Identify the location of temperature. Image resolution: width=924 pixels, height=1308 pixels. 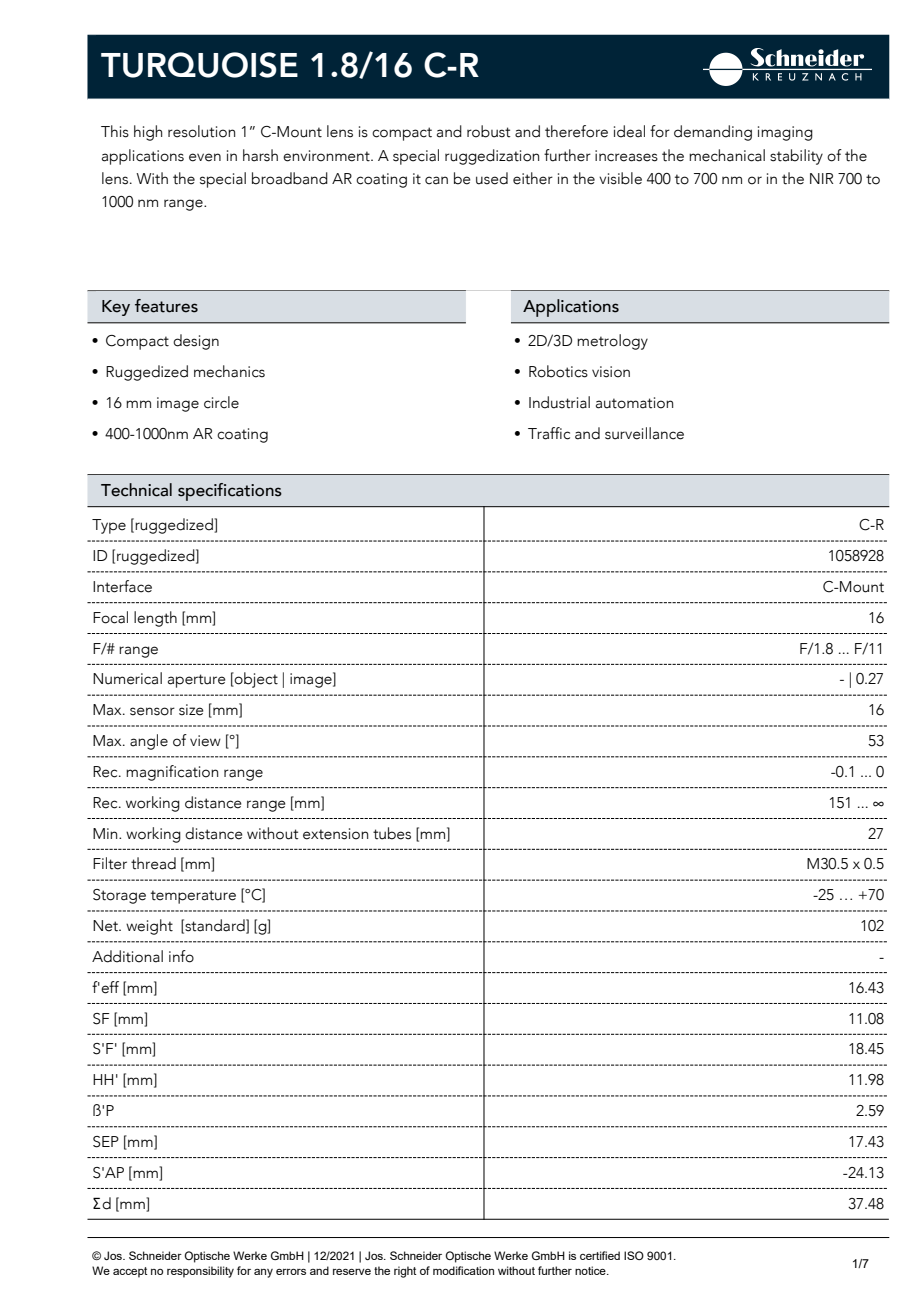
(193, 897).
